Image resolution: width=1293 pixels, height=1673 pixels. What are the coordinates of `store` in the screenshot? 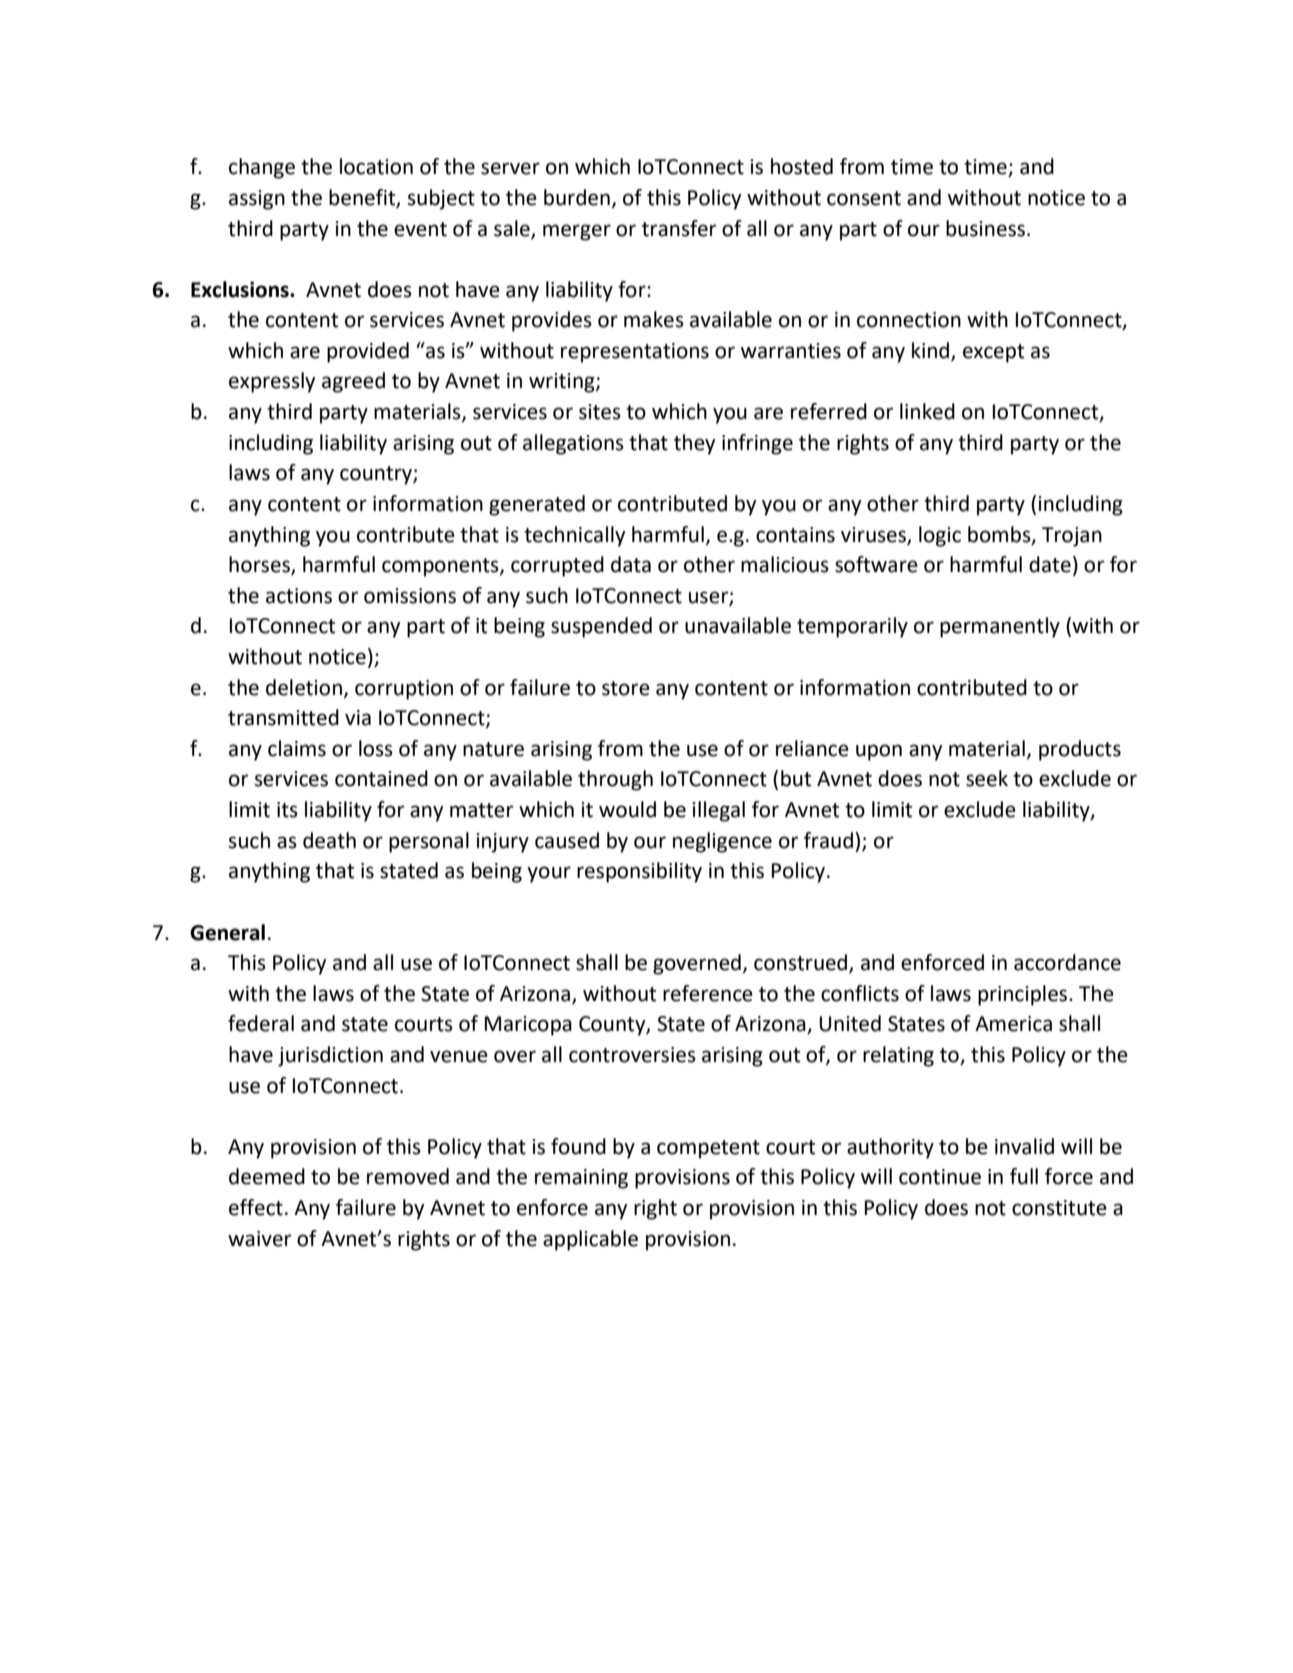 It's located at (626, 688).
